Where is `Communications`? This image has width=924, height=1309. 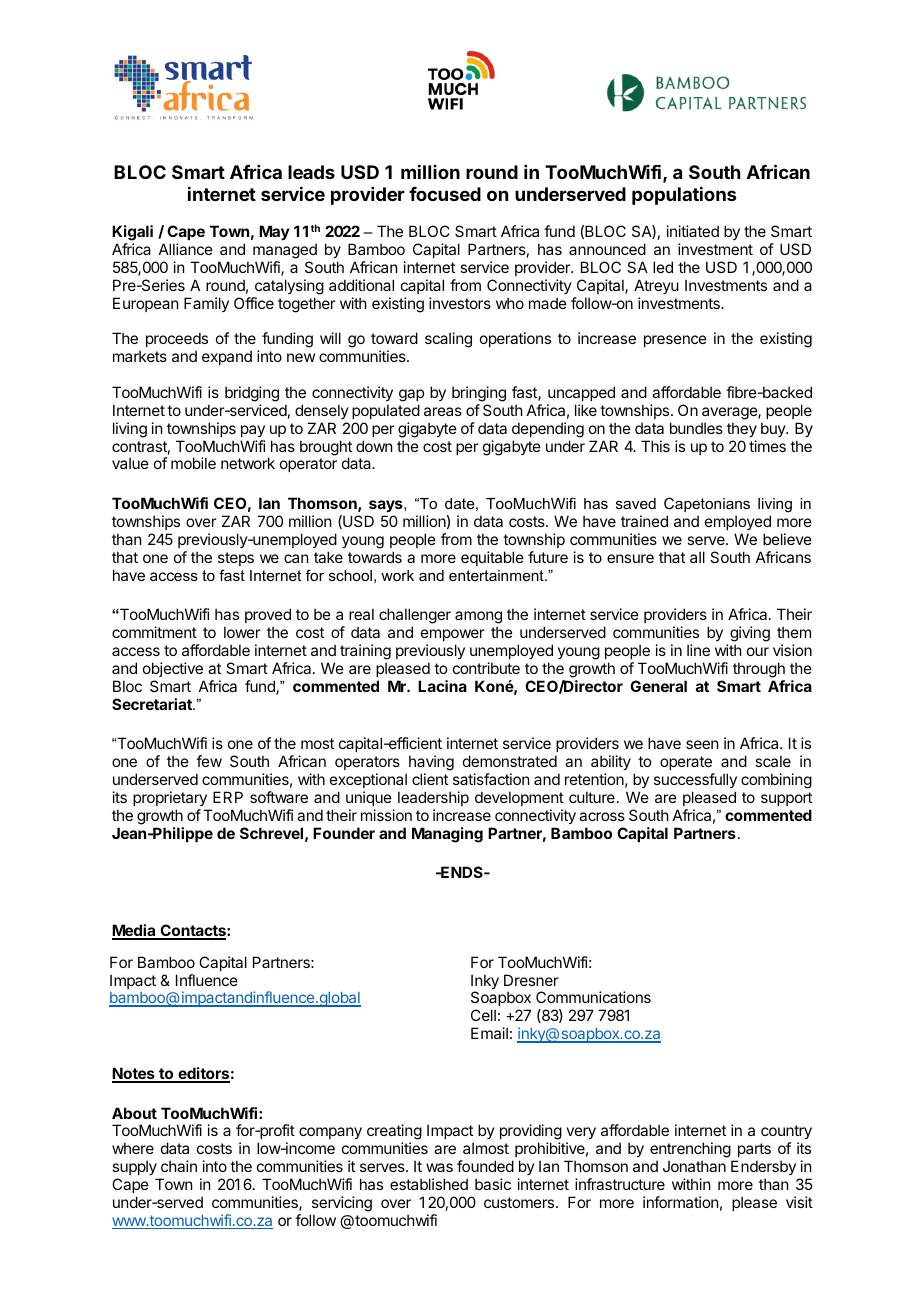
Communications is located at coordinates (593, 997).
